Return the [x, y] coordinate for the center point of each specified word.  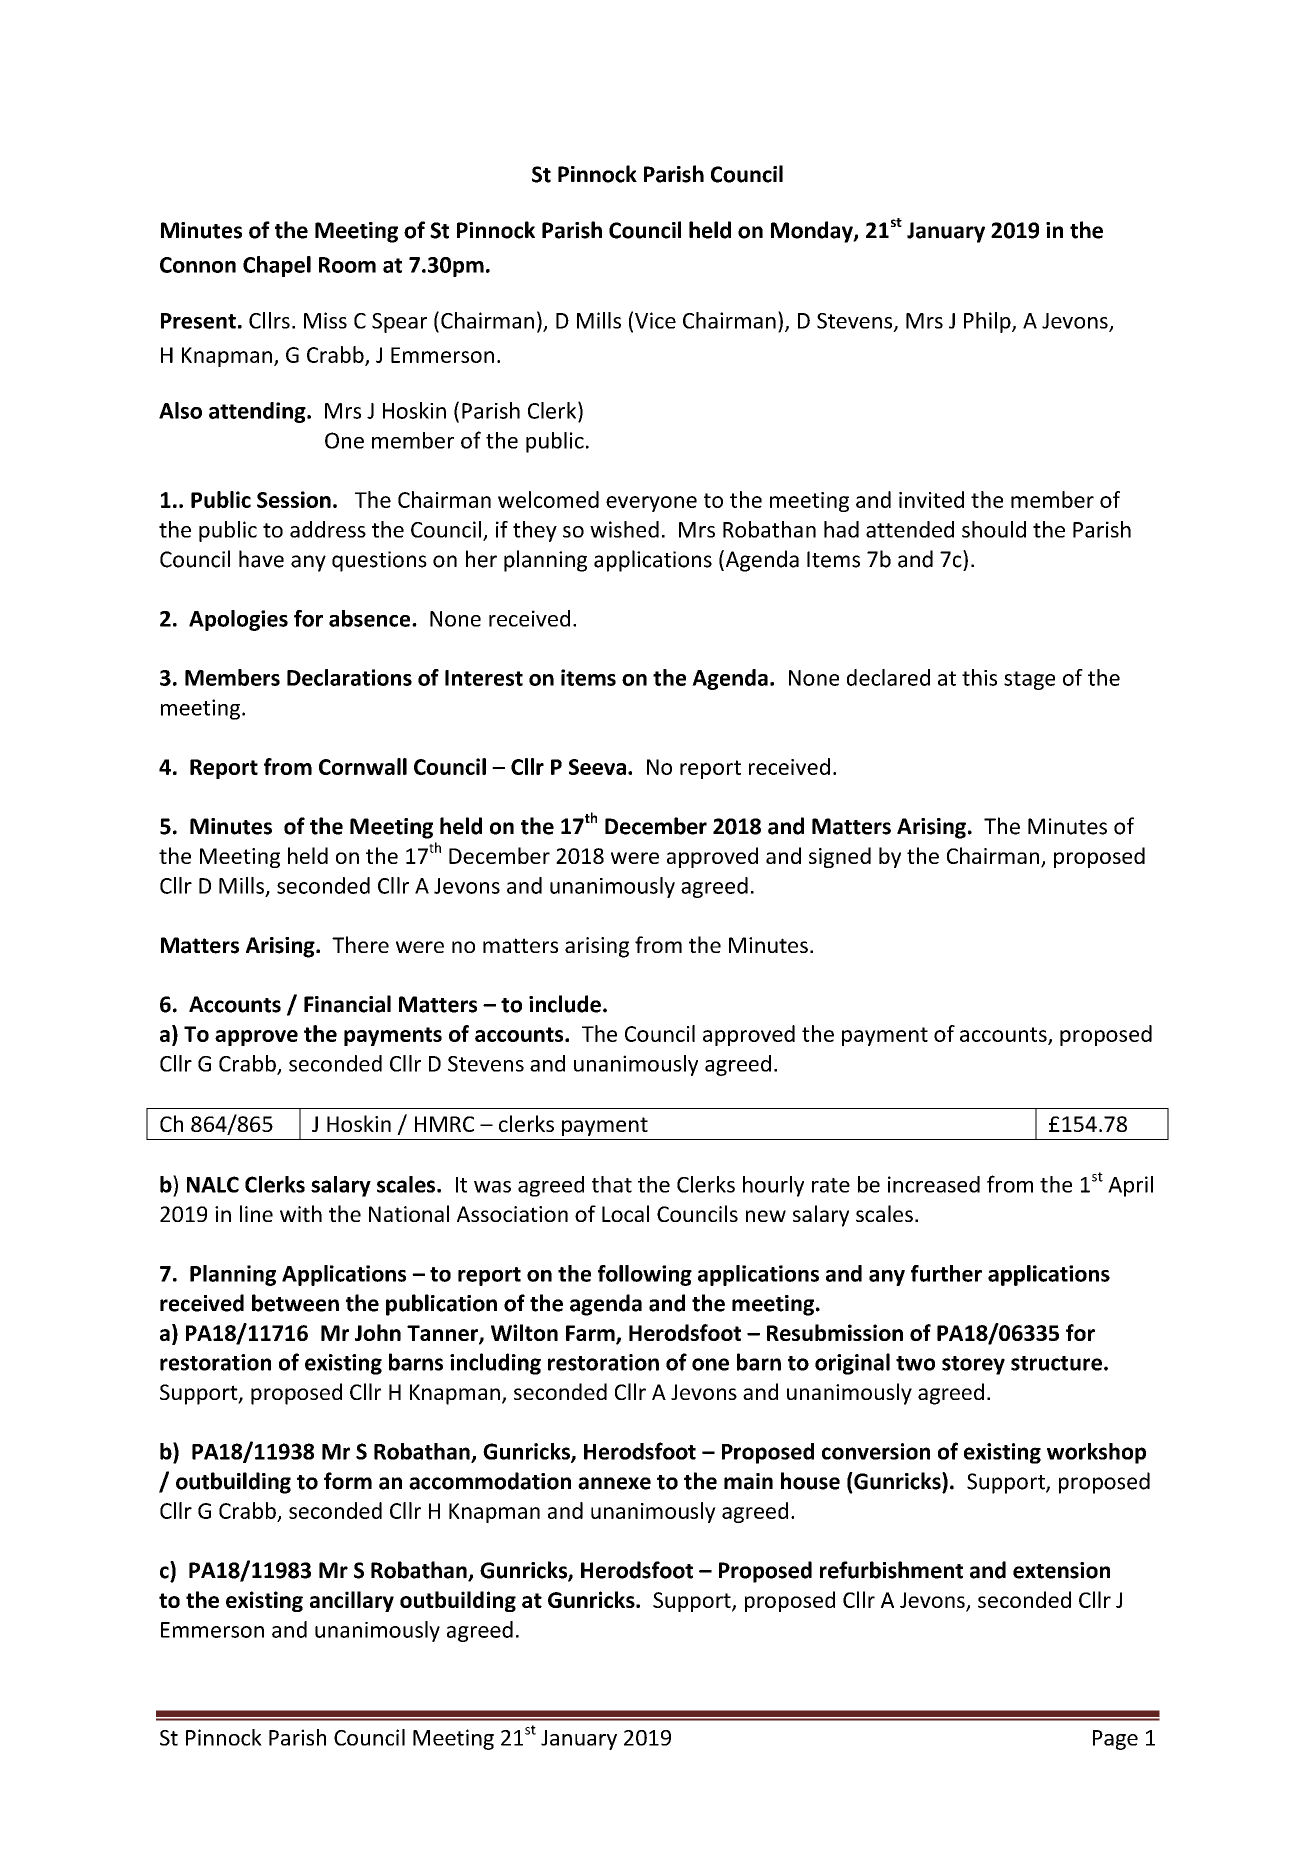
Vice [655, 320]
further [946, 1273]
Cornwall [363, 766]
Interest [484, 678]
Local [625, 1213]
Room [347, 265]
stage [1029, 680]
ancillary [352, 1601]
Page [1115, 1740]
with [301, 1213]
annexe [614, 1483]
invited [931, 499]
